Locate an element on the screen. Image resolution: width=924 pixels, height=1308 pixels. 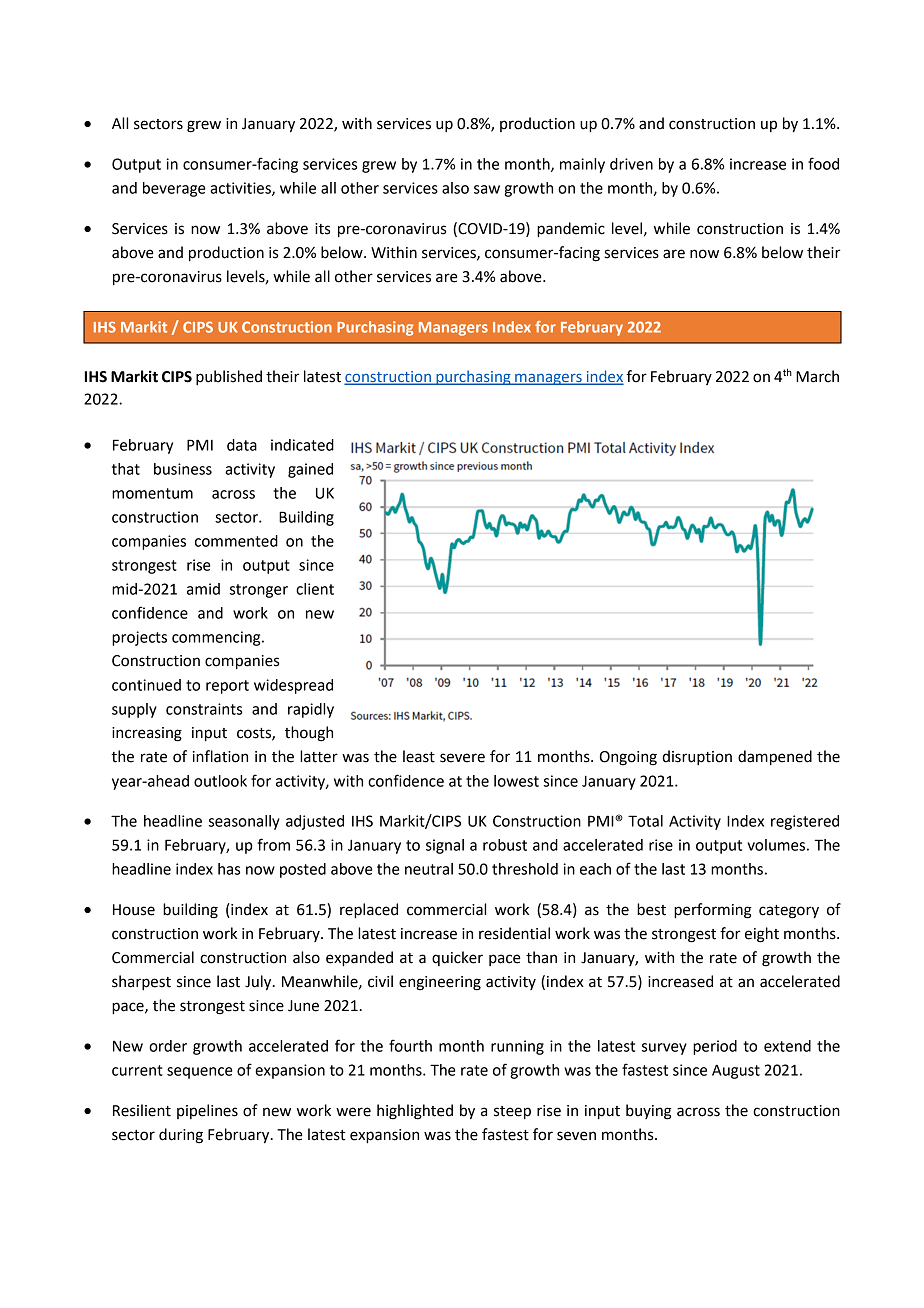
outlook is located at coordinates (220, 781).
